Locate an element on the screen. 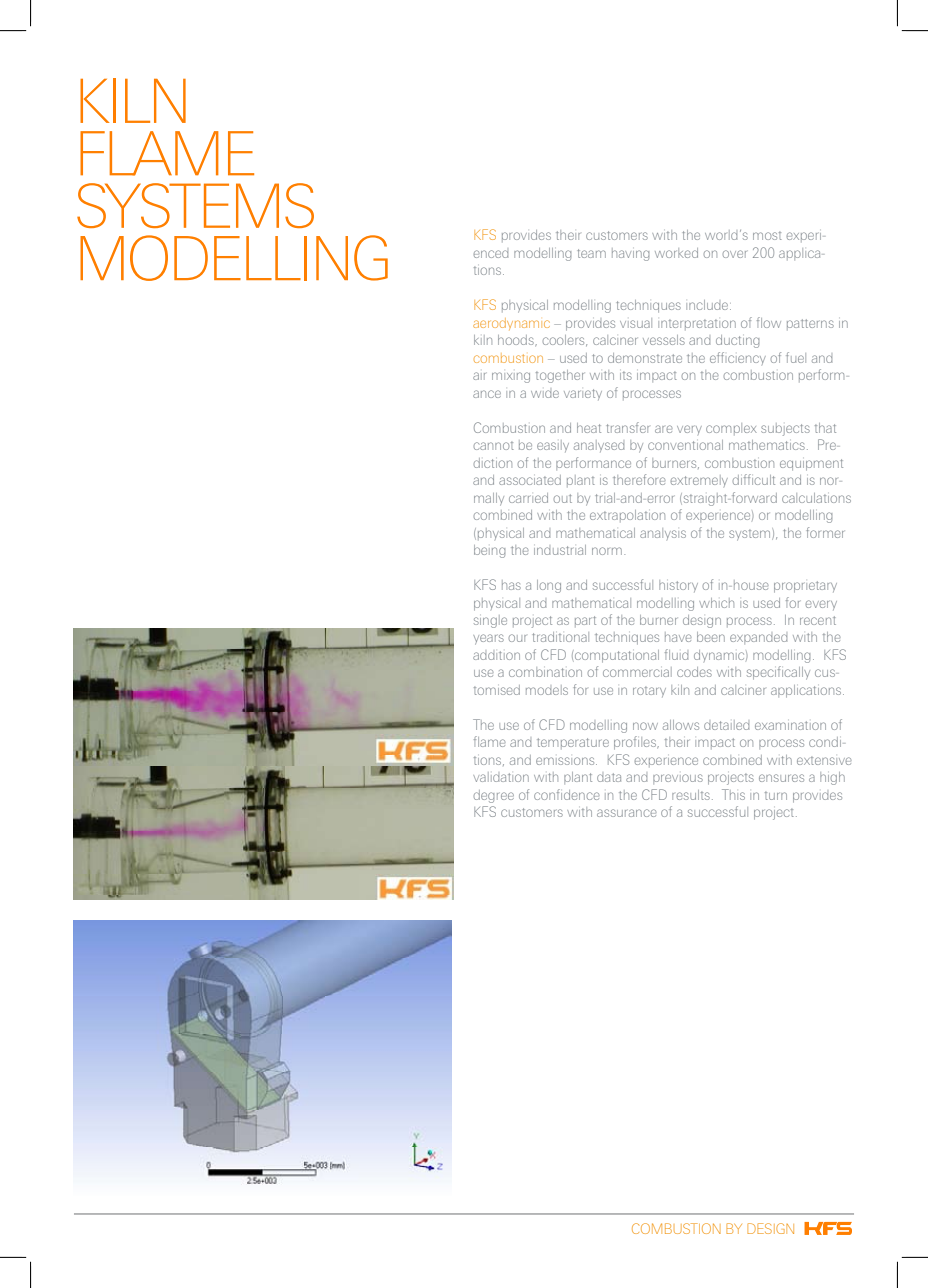  team is located at coordinates (591, 253).
